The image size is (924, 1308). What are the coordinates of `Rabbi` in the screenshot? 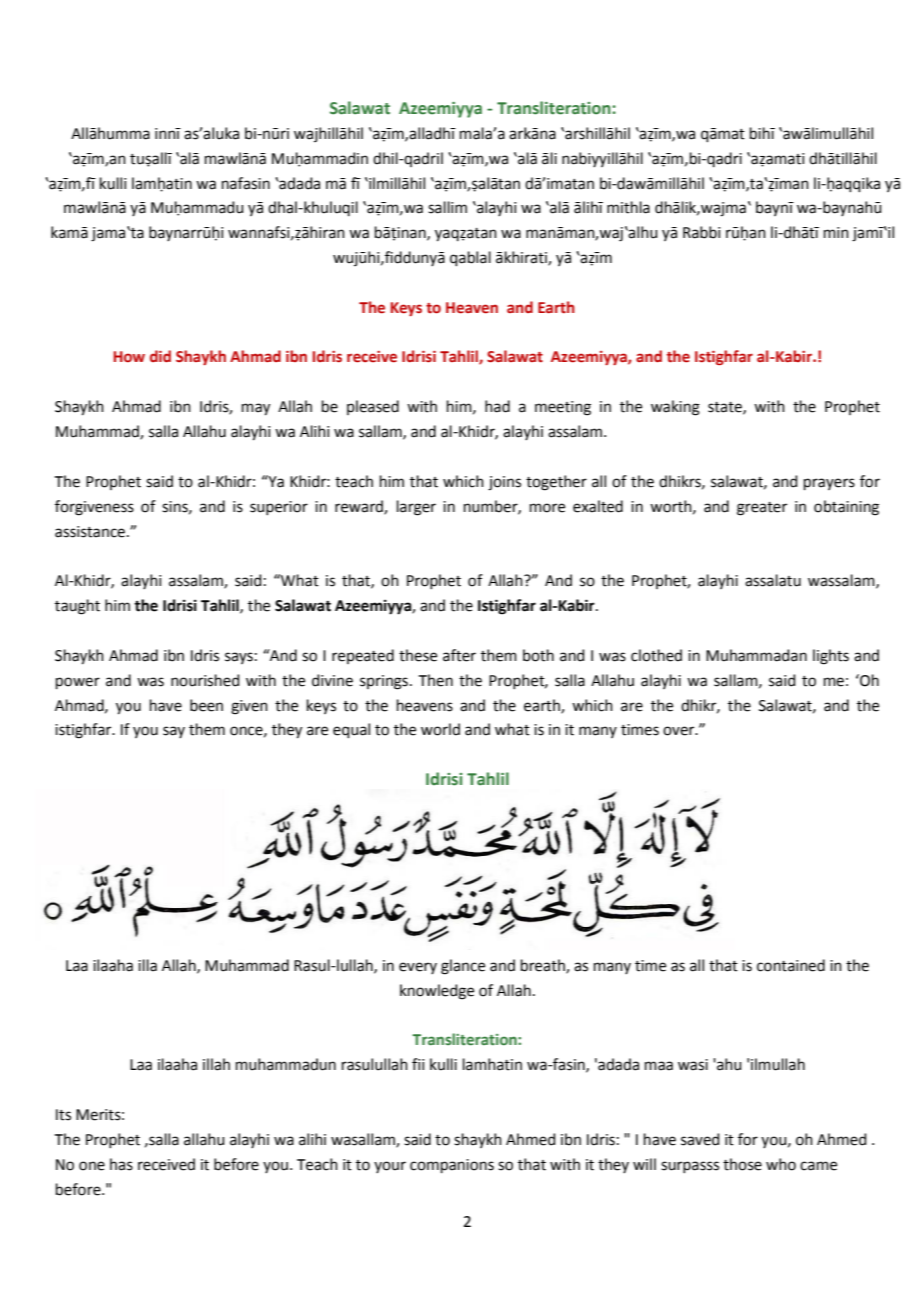 It's located at (701, 232).
